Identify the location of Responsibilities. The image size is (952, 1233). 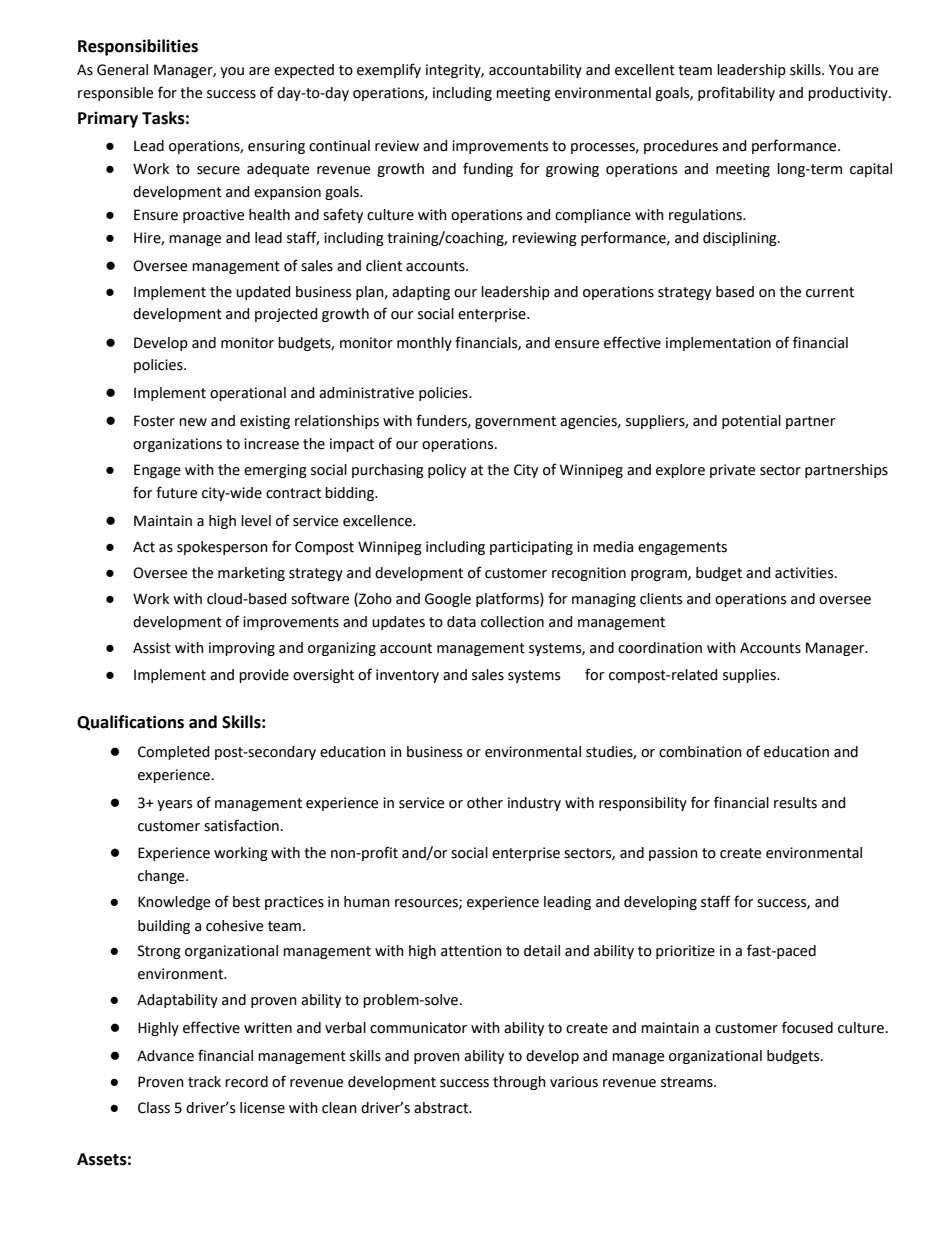
(138, 47).
